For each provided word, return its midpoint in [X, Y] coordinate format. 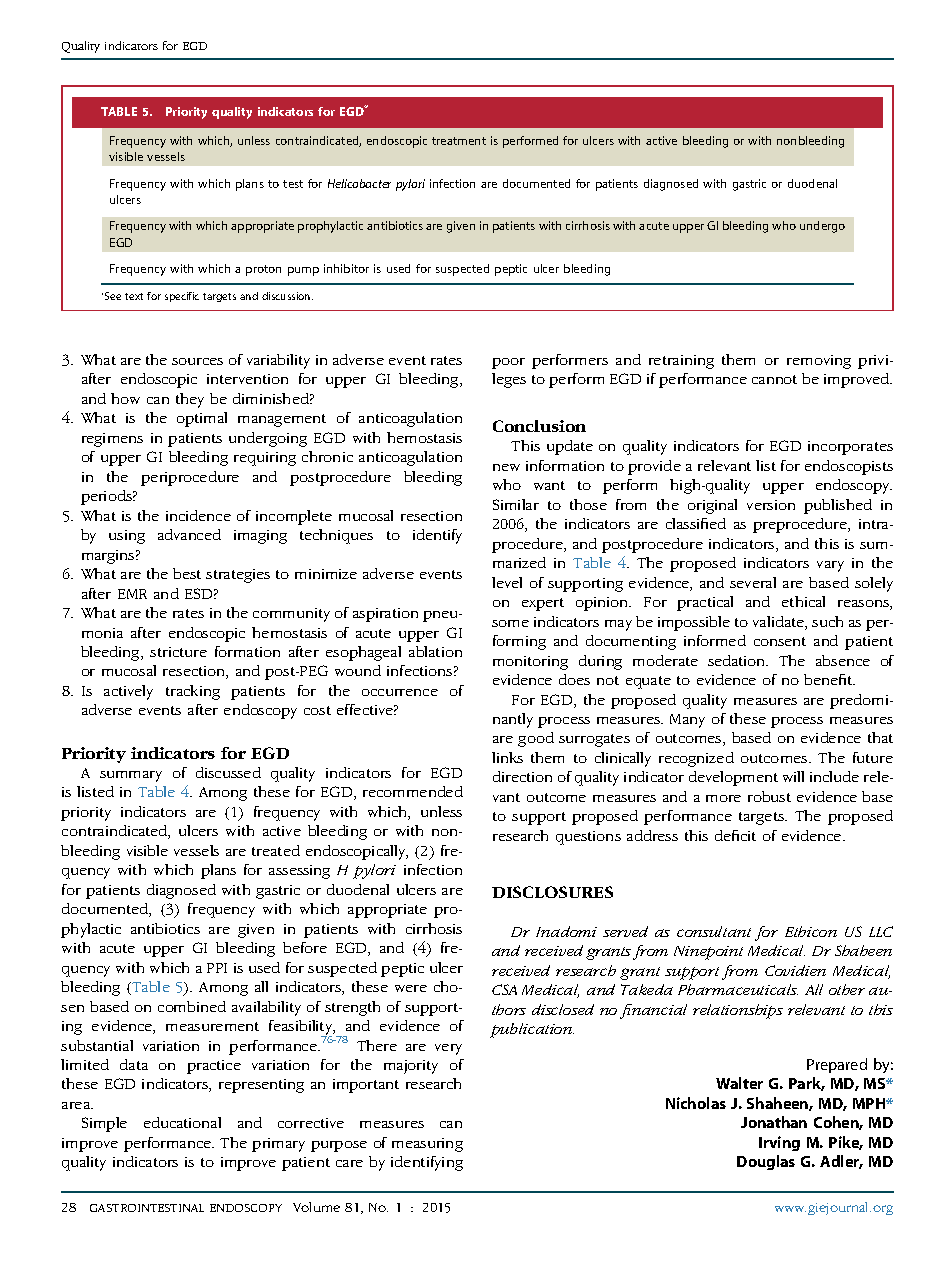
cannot [774, 379]
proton [263, 270]
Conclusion [539, 426]
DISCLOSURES [552, 892]
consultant [714, 931]
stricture [178, 652]
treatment [459, 141]
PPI [217, 968]
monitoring [530, 663]
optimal [202, 419]
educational [182, 1122]
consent [780, 641]
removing [819, 362]
